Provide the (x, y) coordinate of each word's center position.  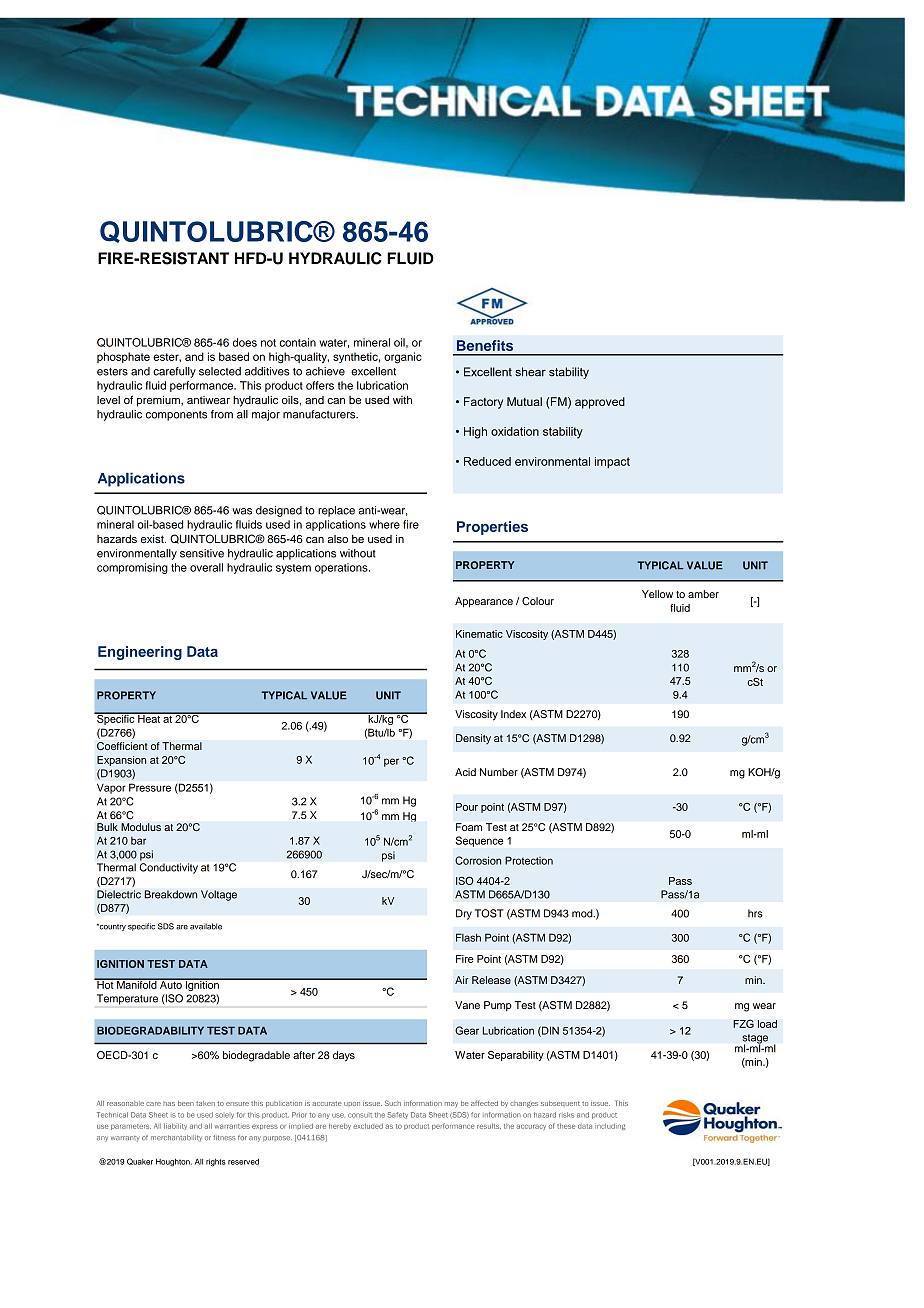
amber (703, 594)
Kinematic (479, 634)
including (610, 1126)
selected (220, 371)
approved (600, 403)
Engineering (140, 653)
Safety (397, 1115)
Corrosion (478, 860)
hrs (755, 913)
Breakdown (170, 894)
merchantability (176, 1138)
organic (403, 358)
